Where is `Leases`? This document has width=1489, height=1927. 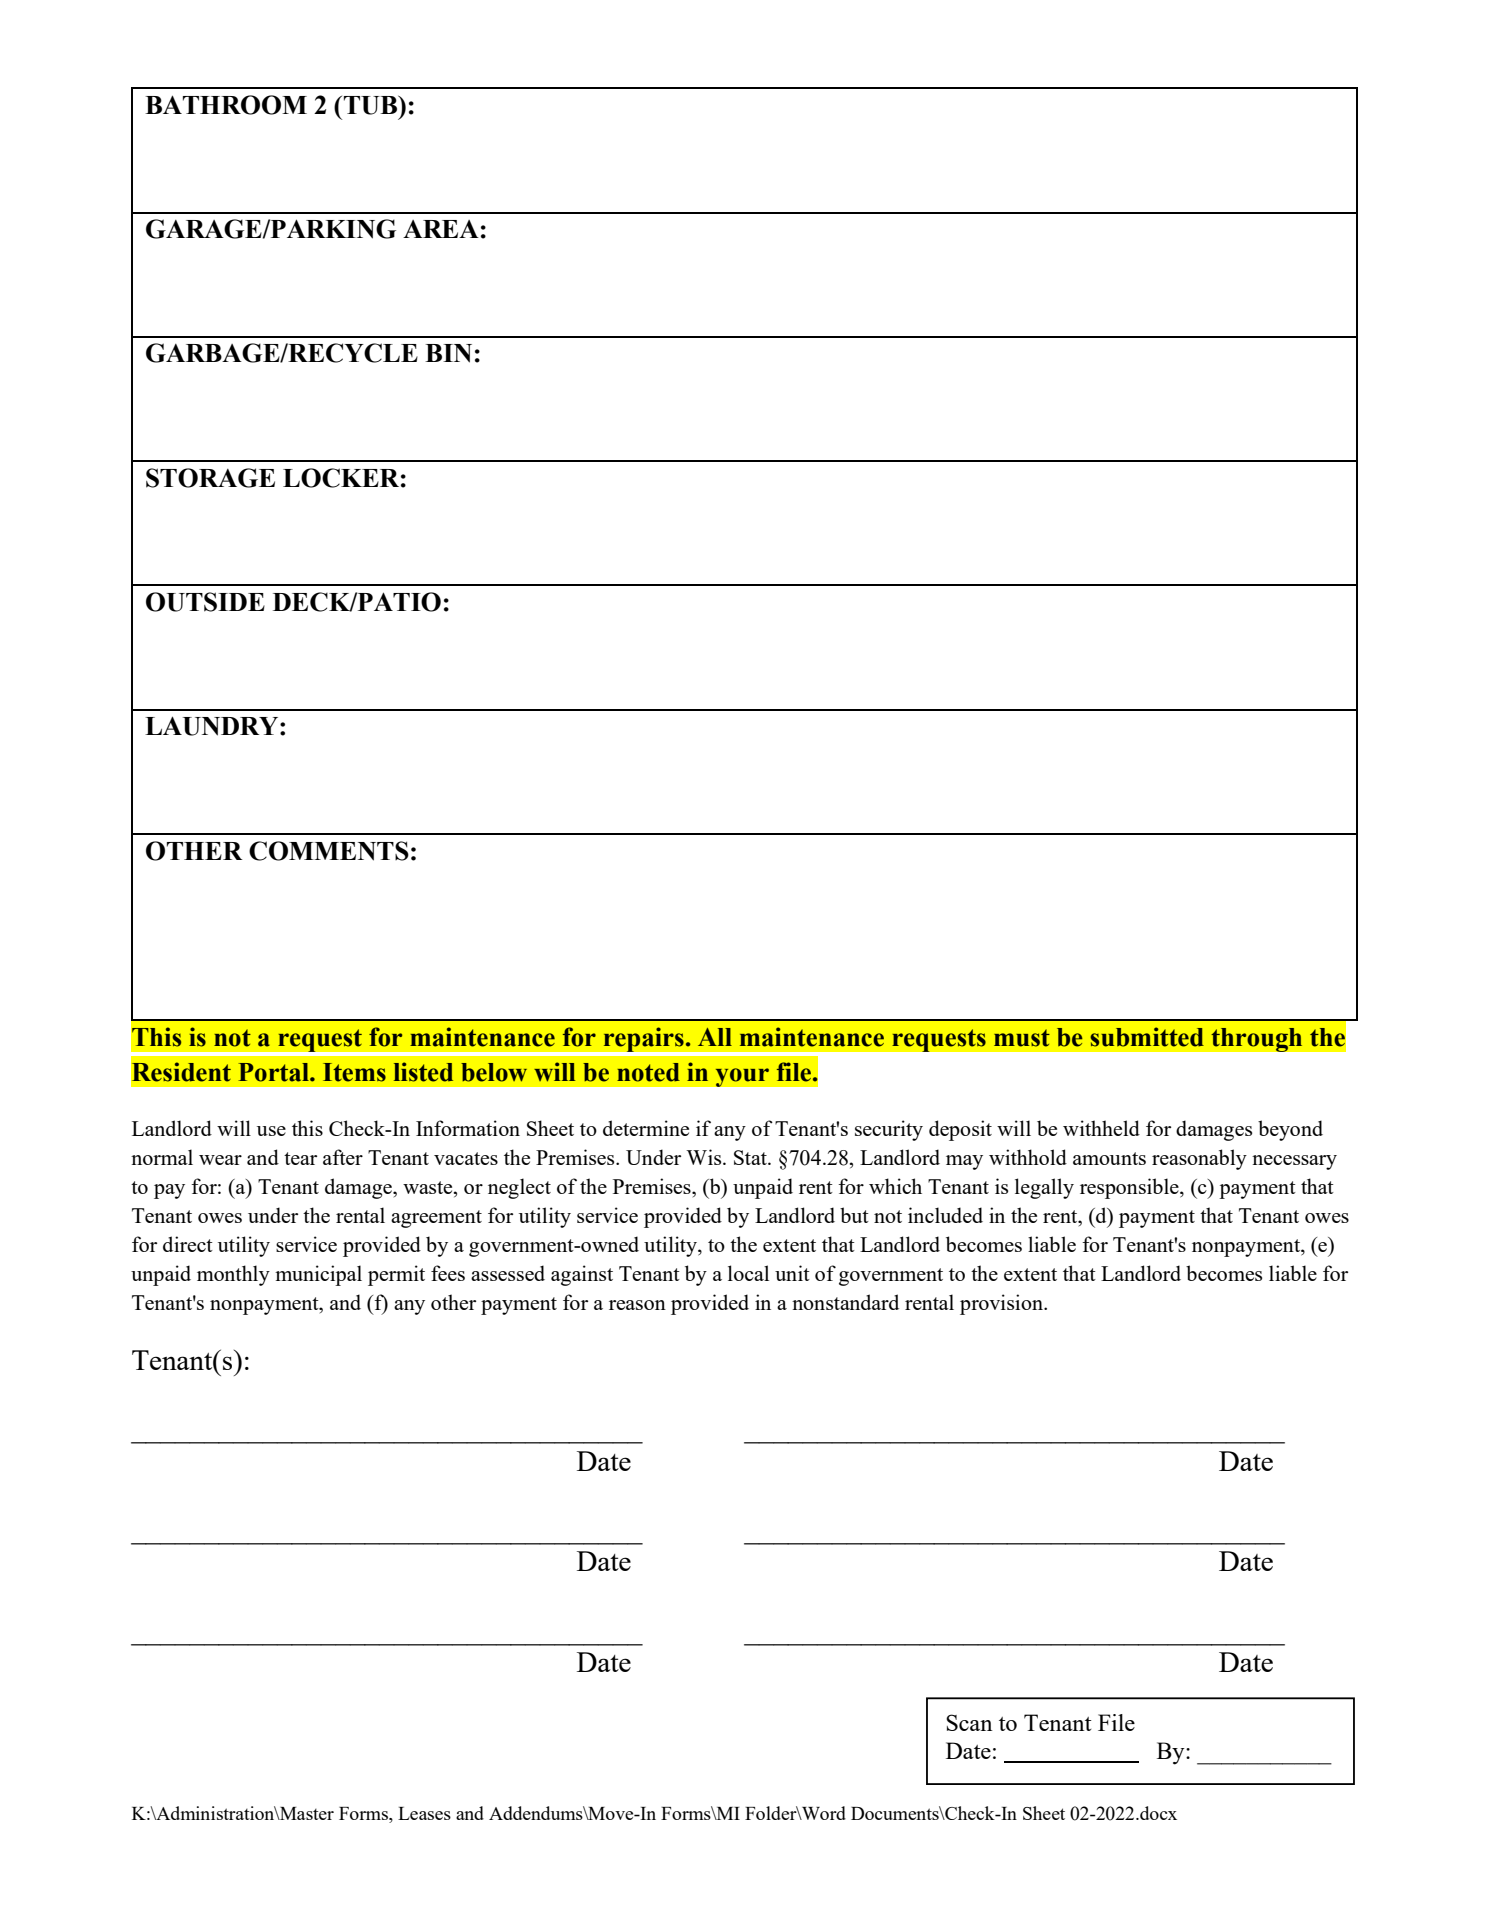 Leases is located at coordinates (424, 1813).
